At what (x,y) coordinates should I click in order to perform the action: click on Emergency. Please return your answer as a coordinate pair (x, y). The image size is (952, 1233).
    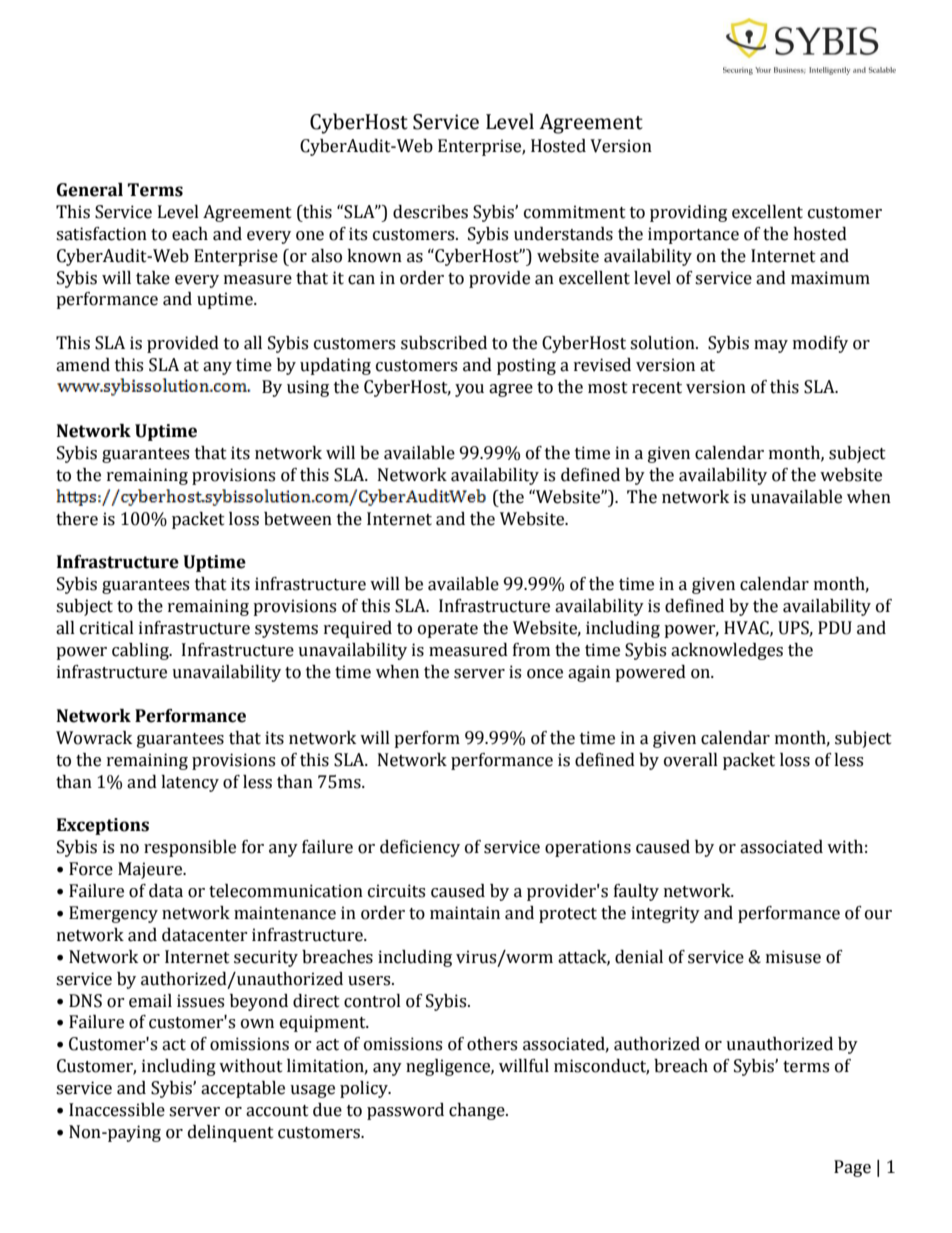
    Looking at the image, I should click on (113, 914).
